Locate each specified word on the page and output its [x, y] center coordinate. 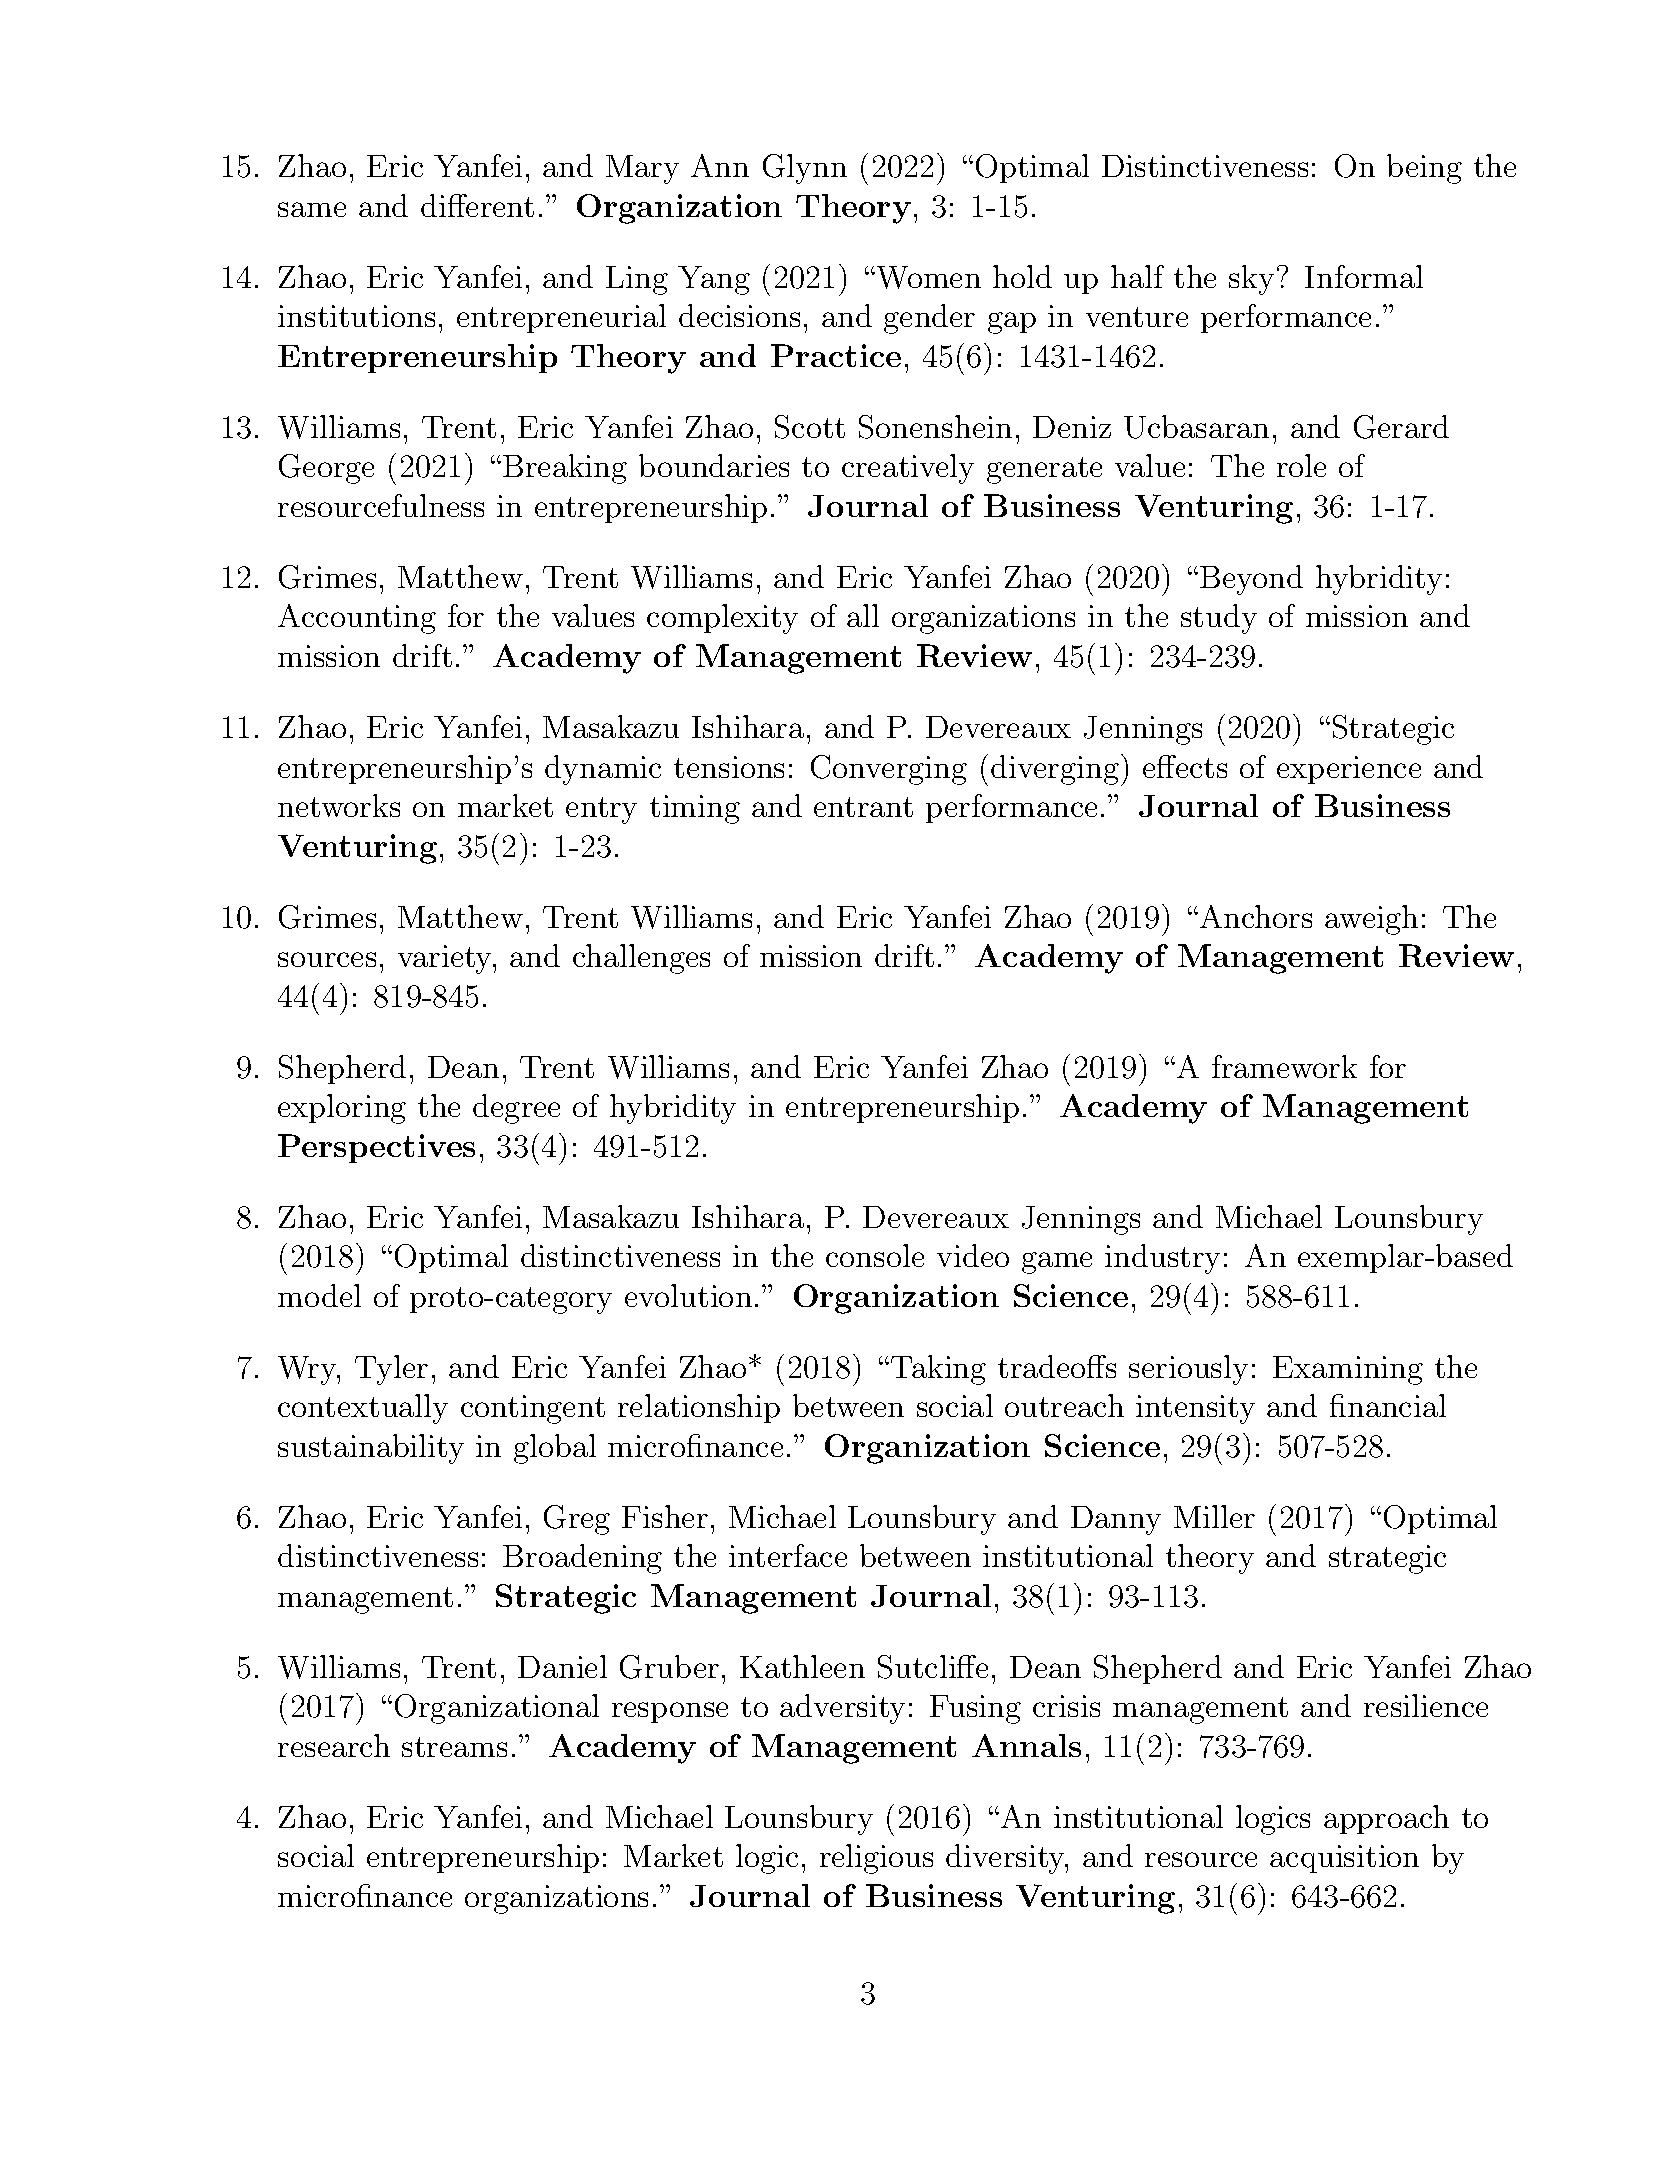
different [477, 205]
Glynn [805, 169]
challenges [641, 959]
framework [1284, 1066]
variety [446, 959]
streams [454, 1747]
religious [876, 1859]
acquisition [1344, 1859]
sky [1251, 280]
